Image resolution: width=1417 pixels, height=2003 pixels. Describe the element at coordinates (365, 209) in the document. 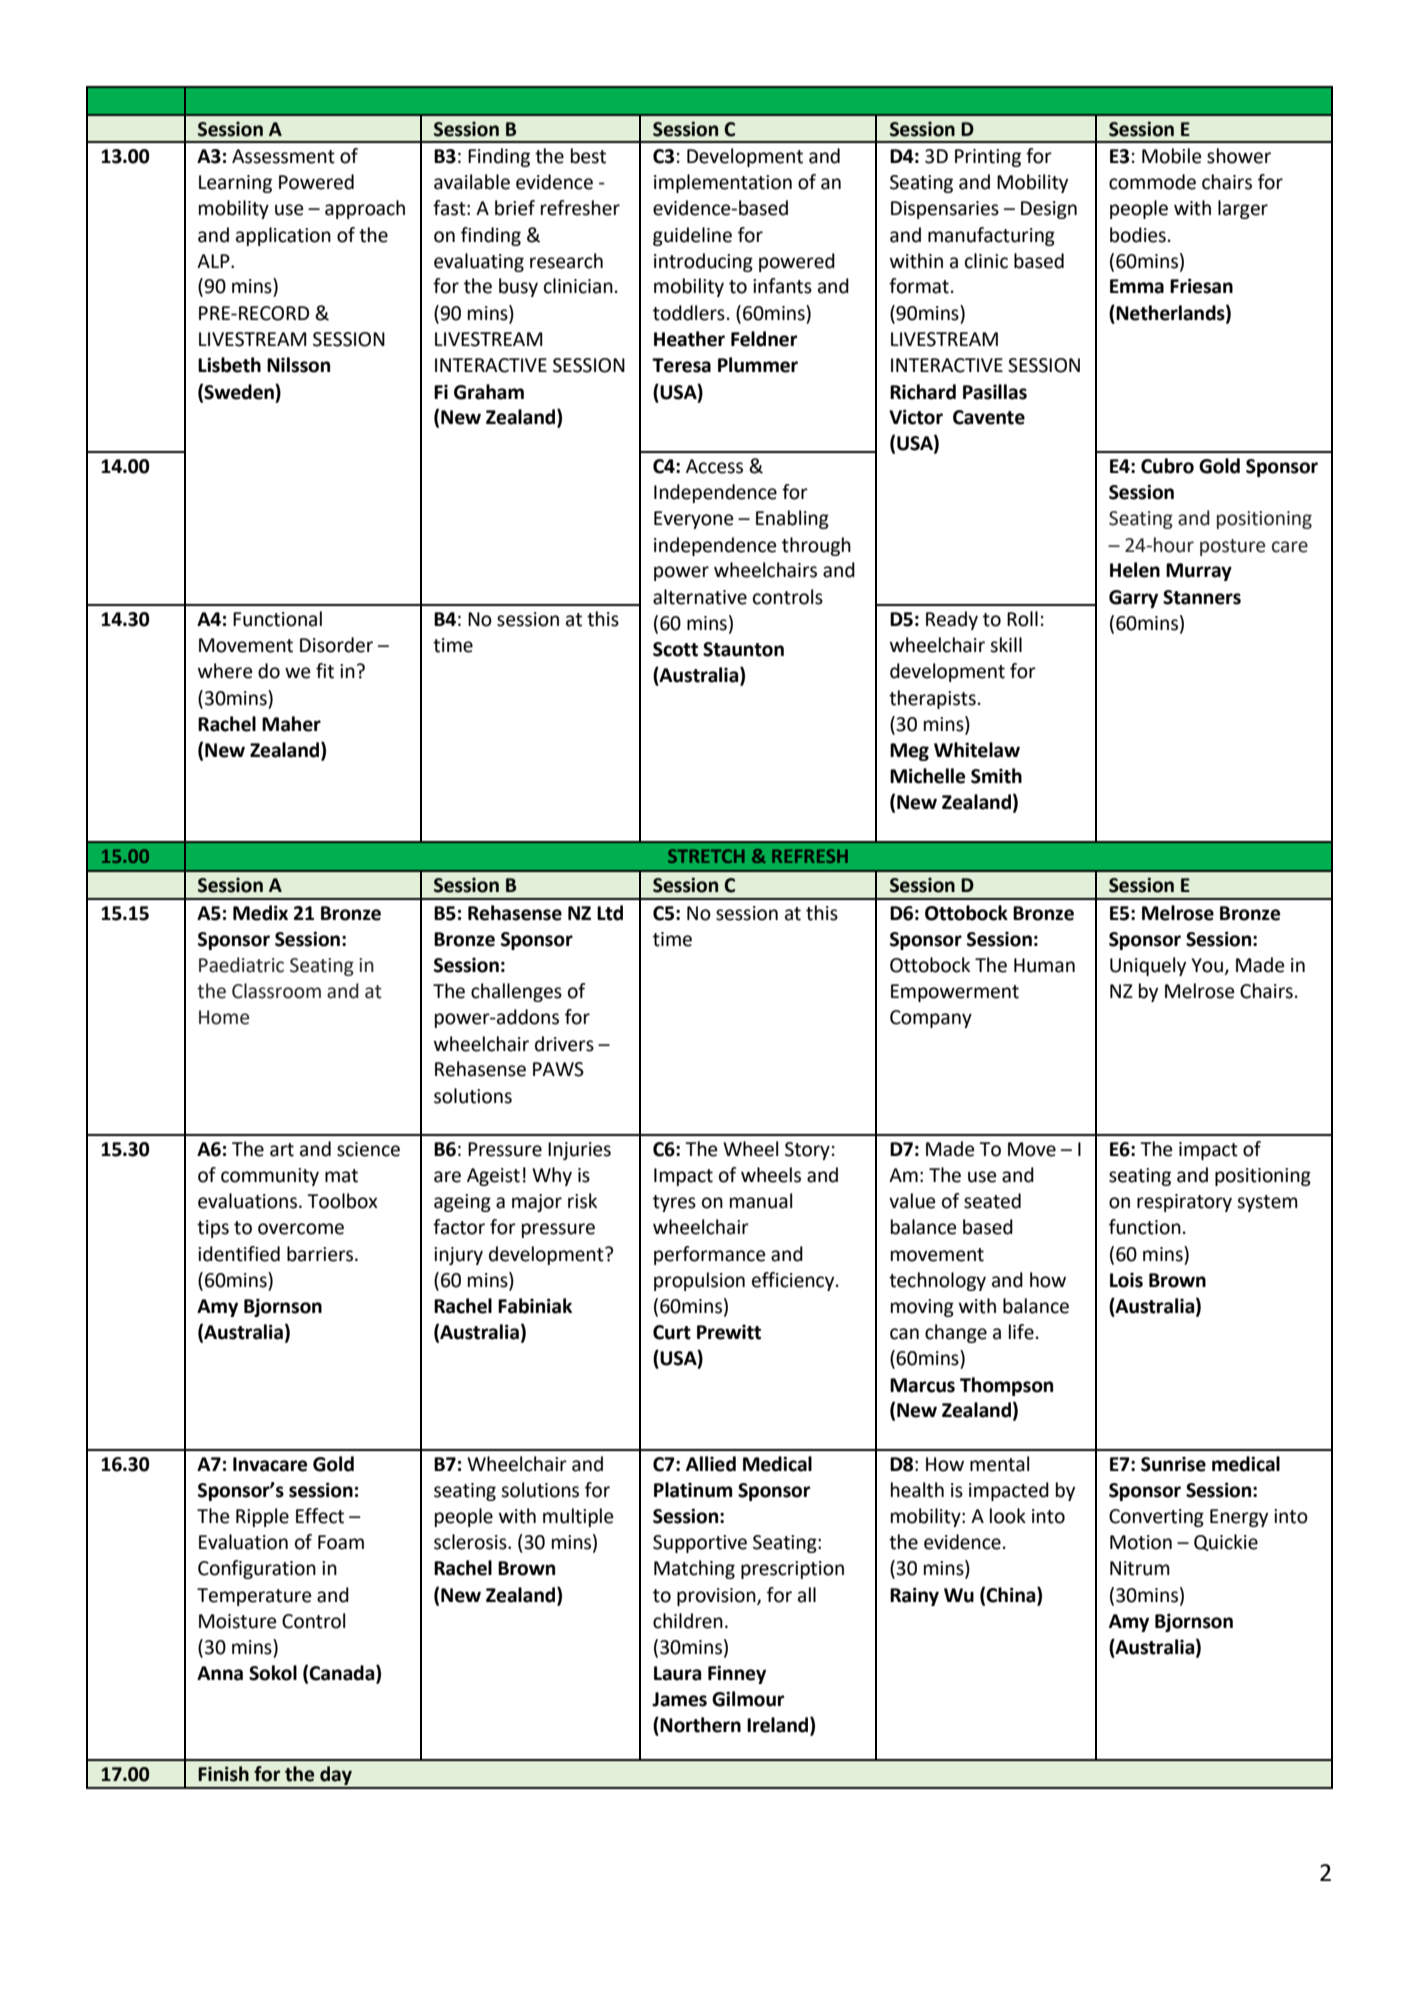

I see `approach` at that location.
